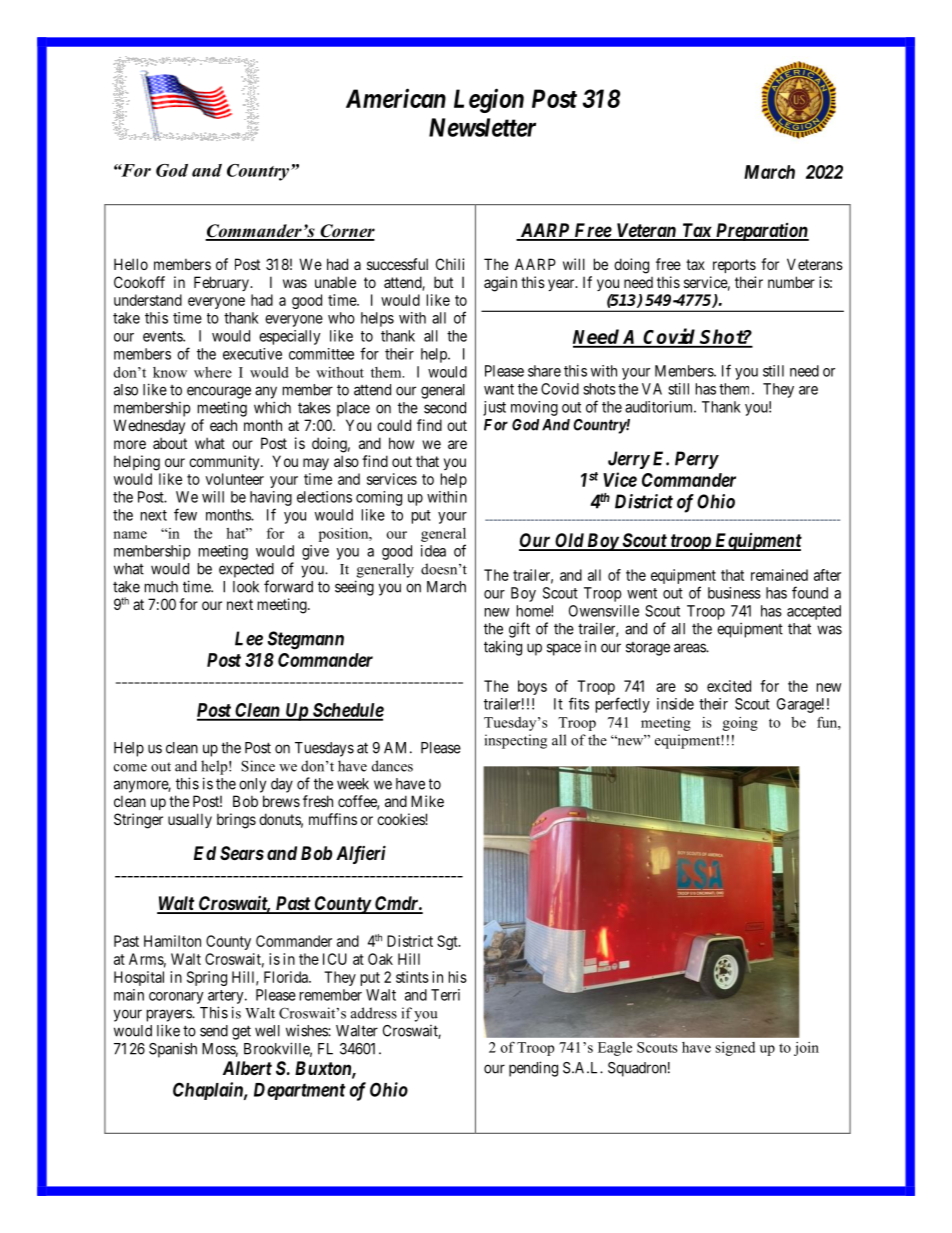 Image resolution: width=952 pixels, height=1233 pixels. What do you see at coordinates (494, 408) in the screenshot?
I see `just` at bounding box center [494, 408].
